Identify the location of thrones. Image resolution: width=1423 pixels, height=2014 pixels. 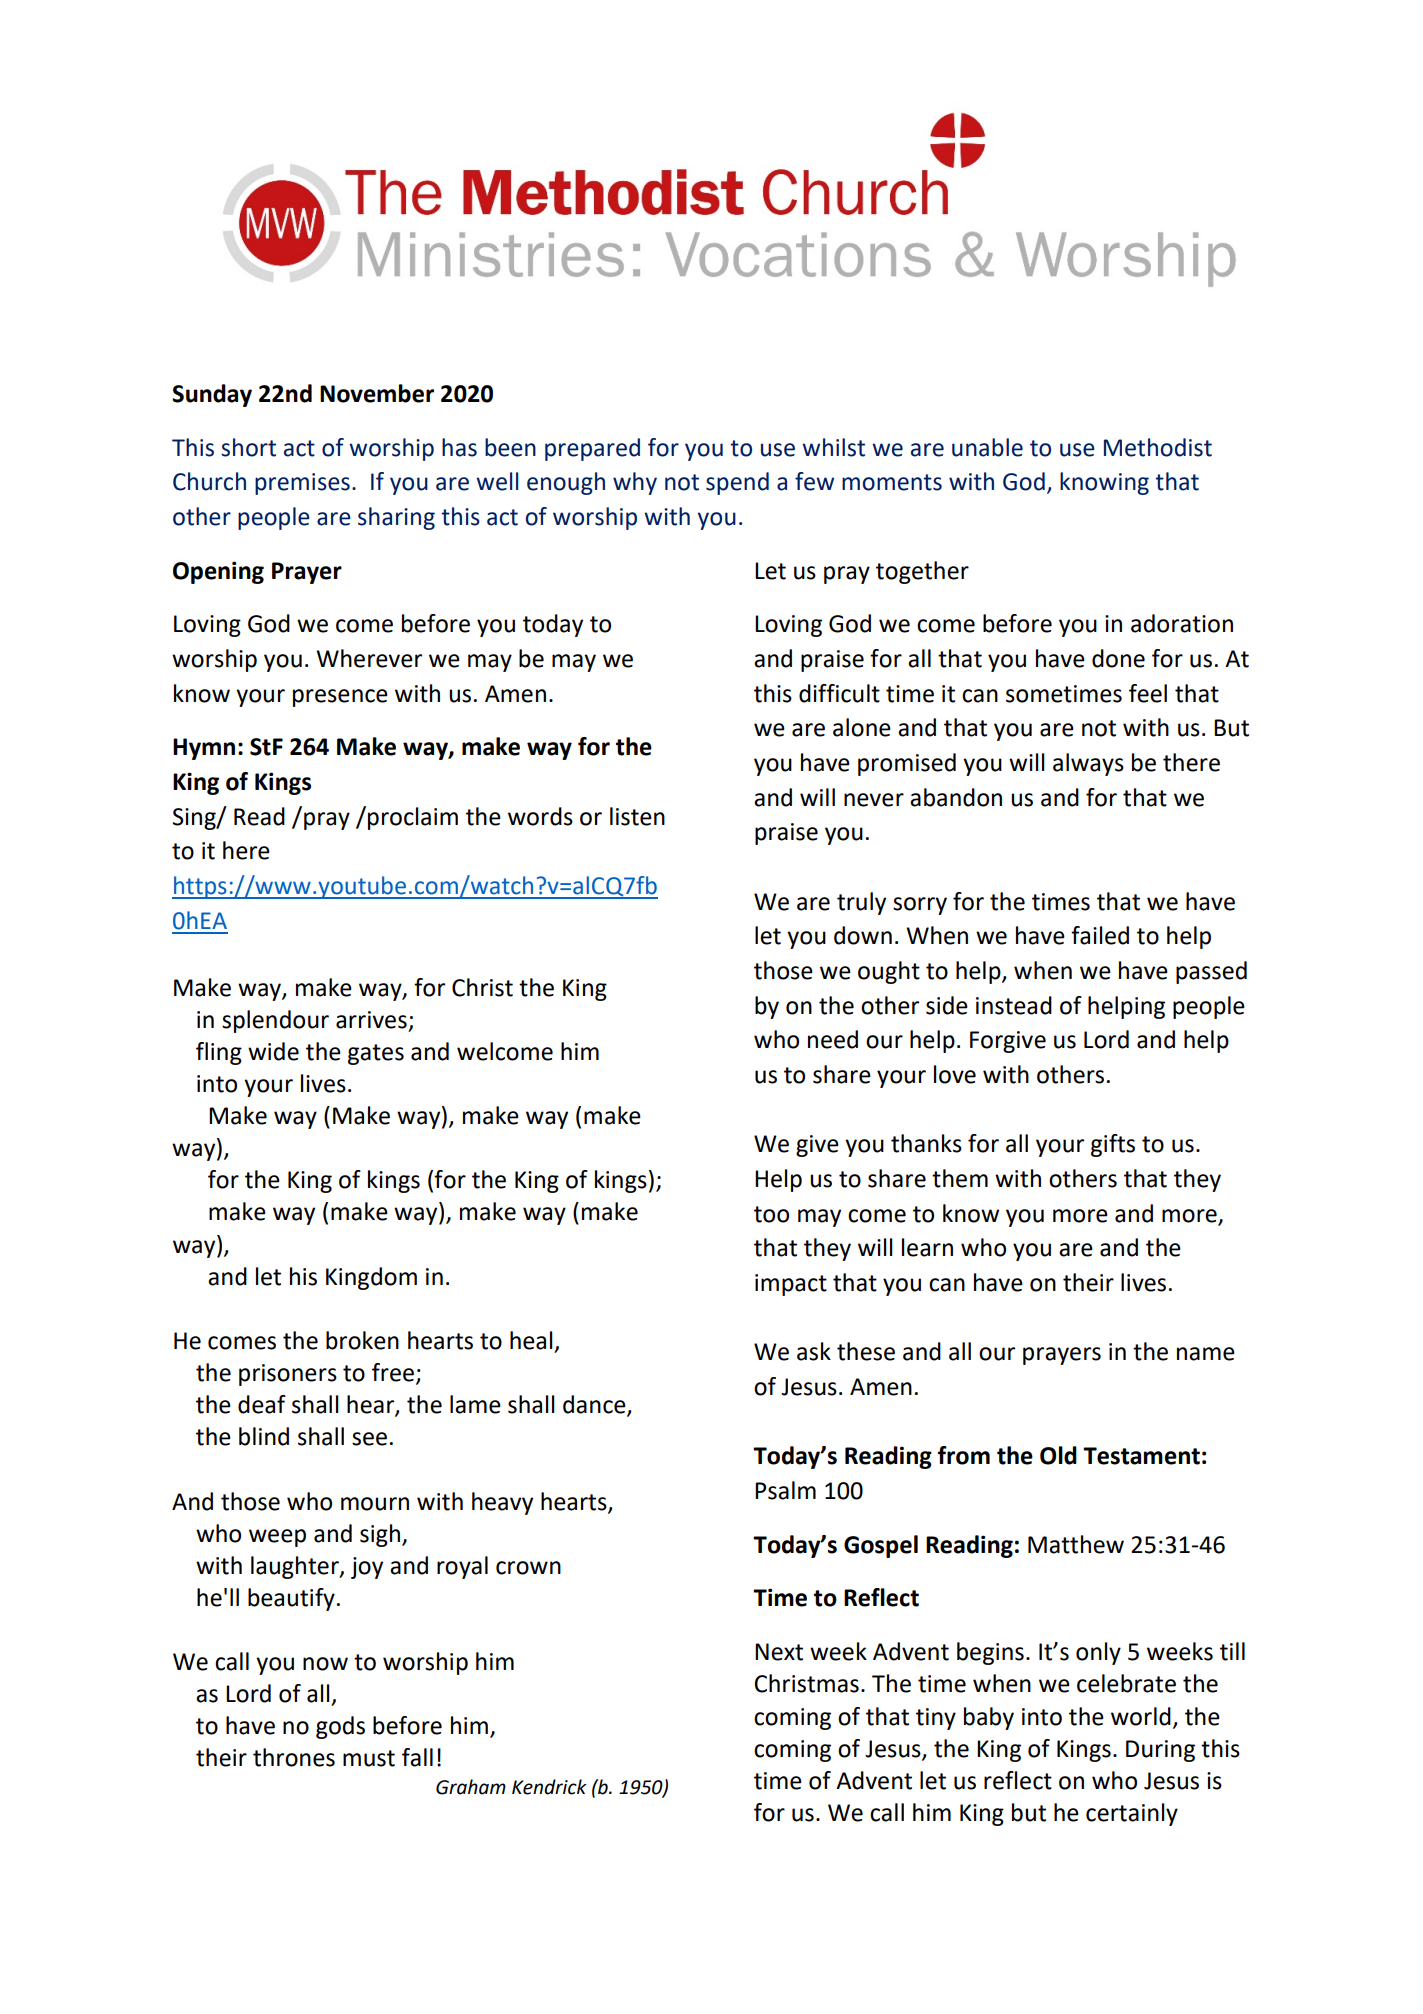
(294, 1757).
